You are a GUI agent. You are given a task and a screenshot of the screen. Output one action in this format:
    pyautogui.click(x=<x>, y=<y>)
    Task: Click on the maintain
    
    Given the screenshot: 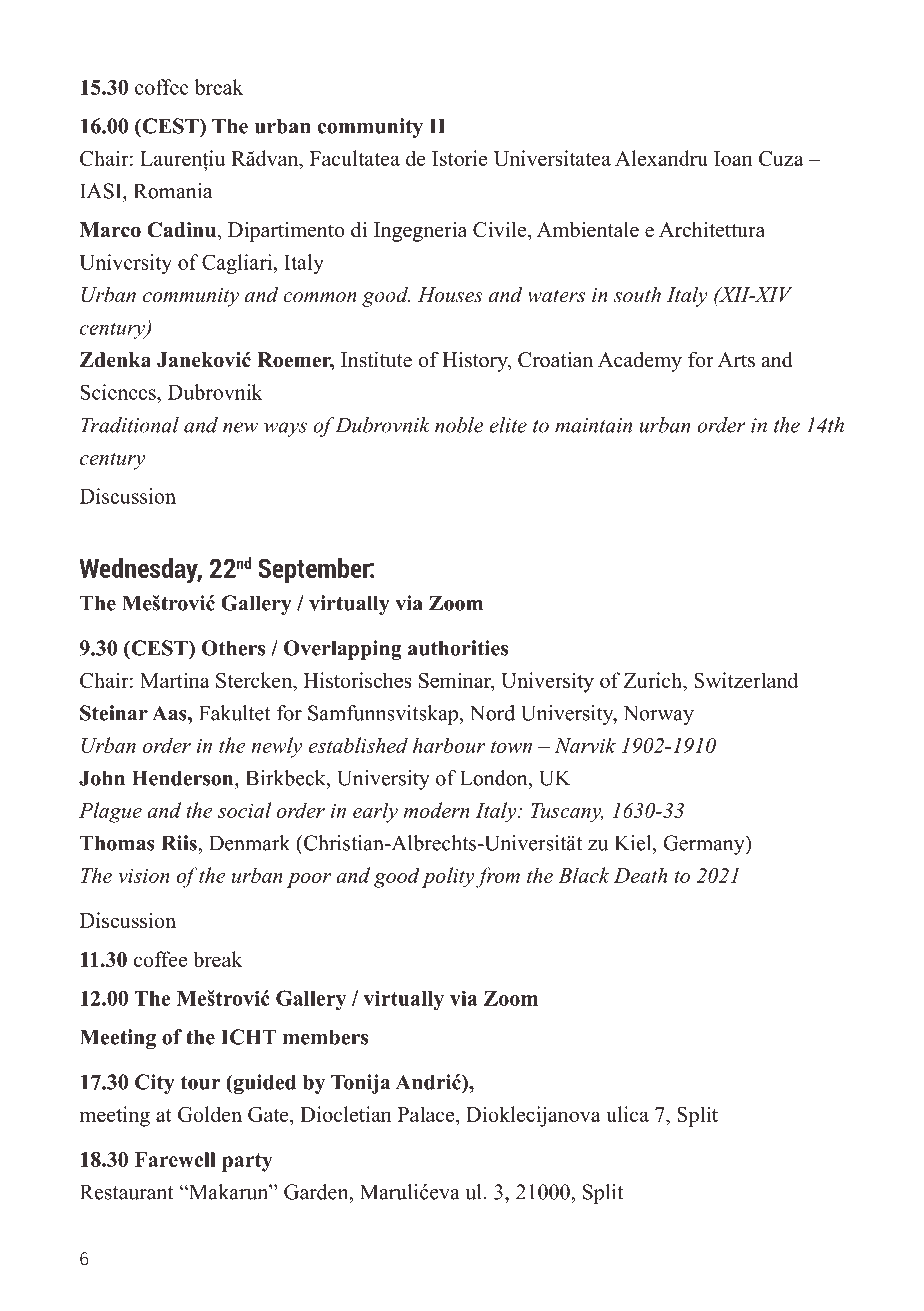 What is the action you would take?
    pyautogui.click(x=593, y=425)
